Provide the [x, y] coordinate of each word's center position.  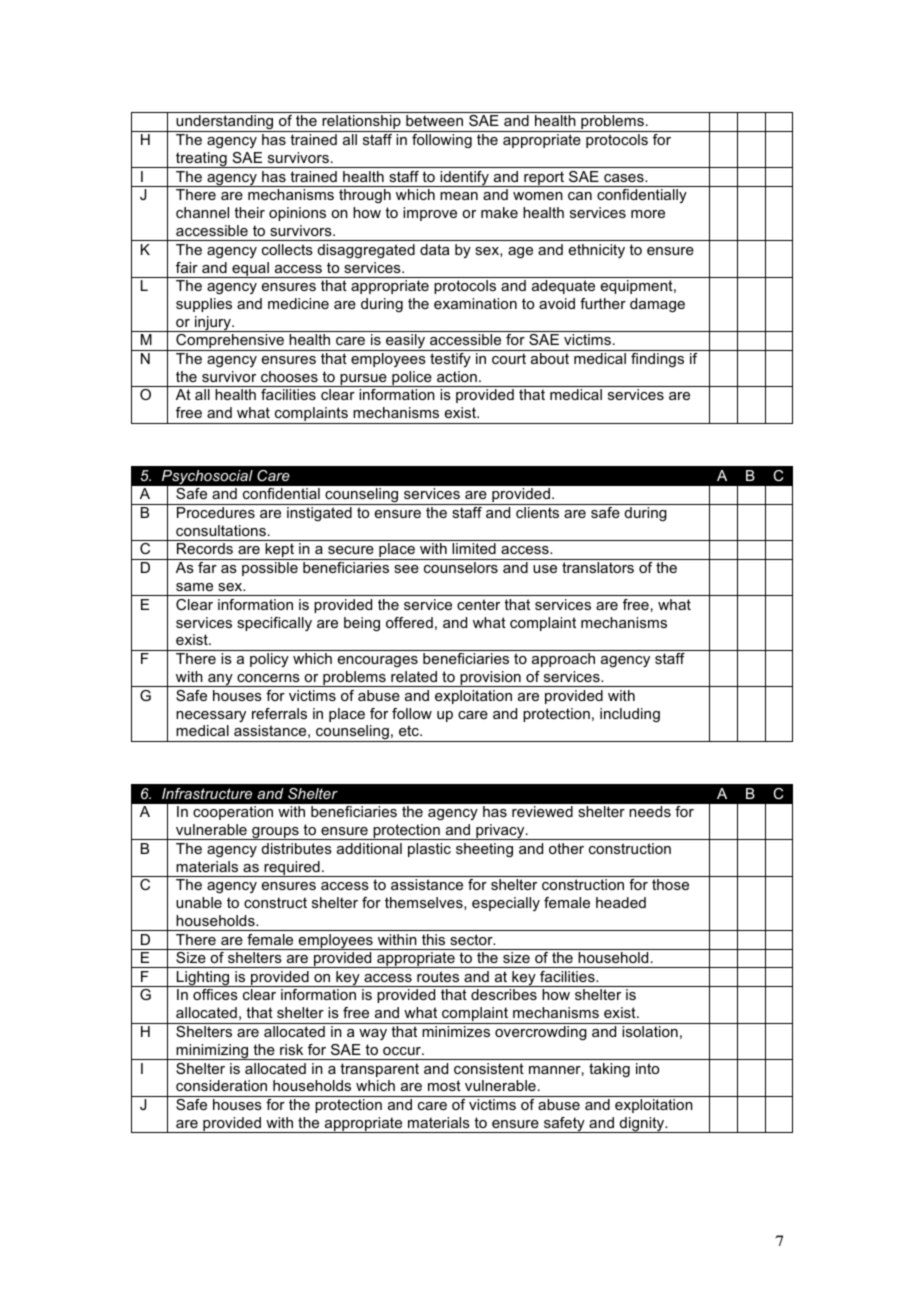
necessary [211, 716]
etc [410, 730]
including [630, 715]
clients [537, 512]
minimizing [213, 1052]
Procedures [216, 512]
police [412, 379]
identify [464, 179]
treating [201, 160]
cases [625, 178]
